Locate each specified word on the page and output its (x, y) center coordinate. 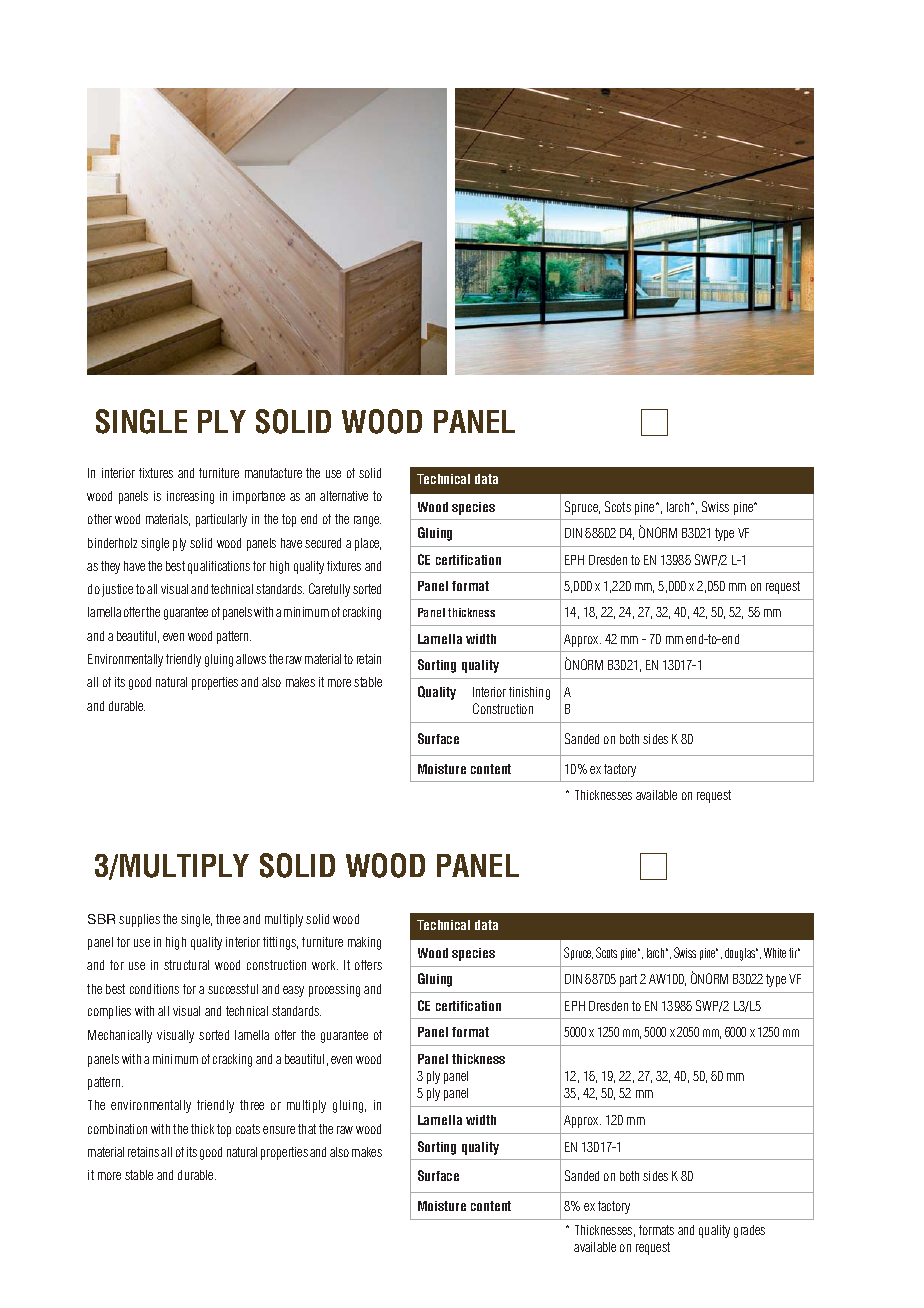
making (364, 943)
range (367, 521)
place (368, 544)
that (307, 1129)
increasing (190, 497)
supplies (139, 920)
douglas (741, 954)
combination (117, 1129)
